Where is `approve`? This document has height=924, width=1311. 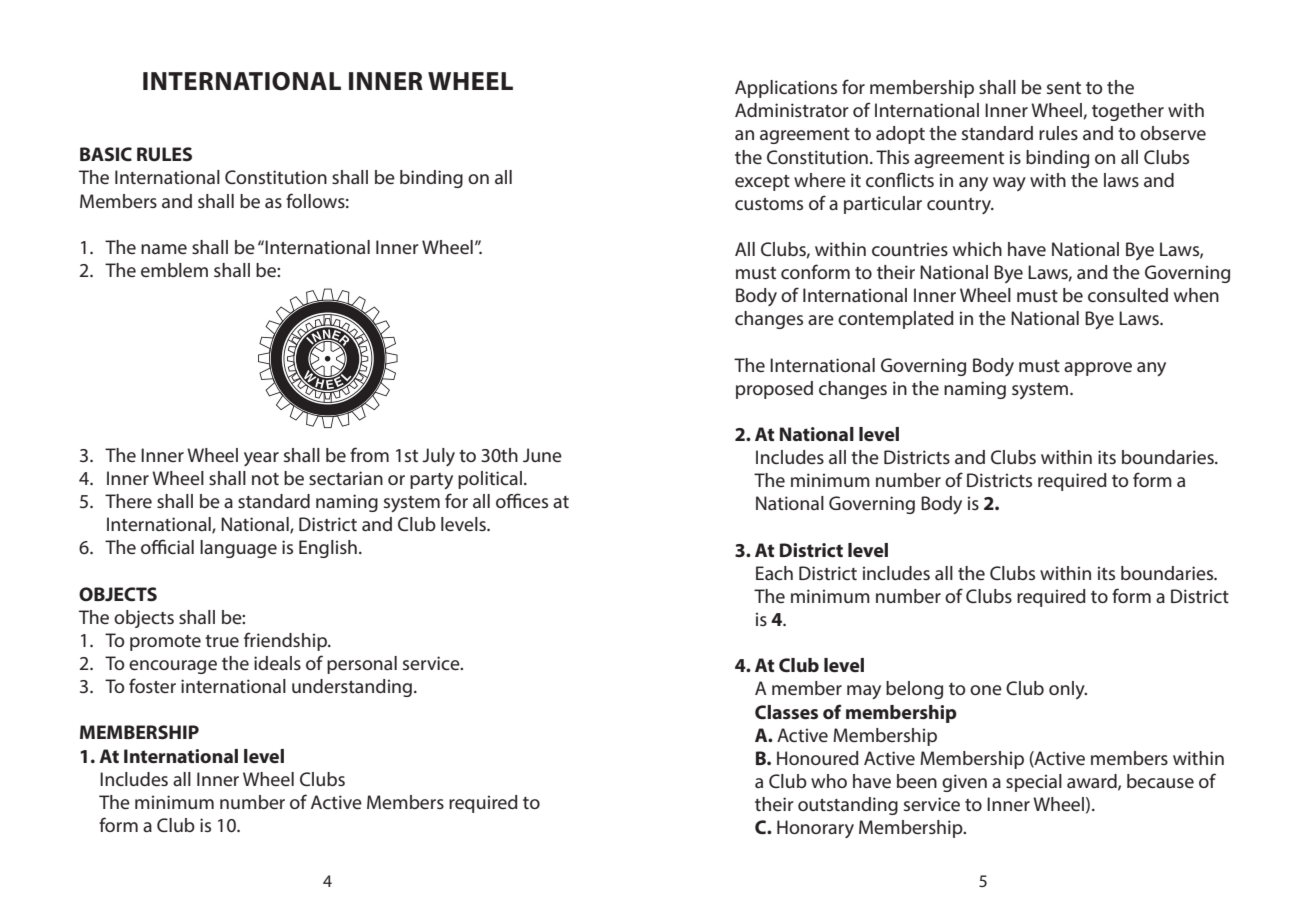
approve is located at coordinates (1098, 369).
